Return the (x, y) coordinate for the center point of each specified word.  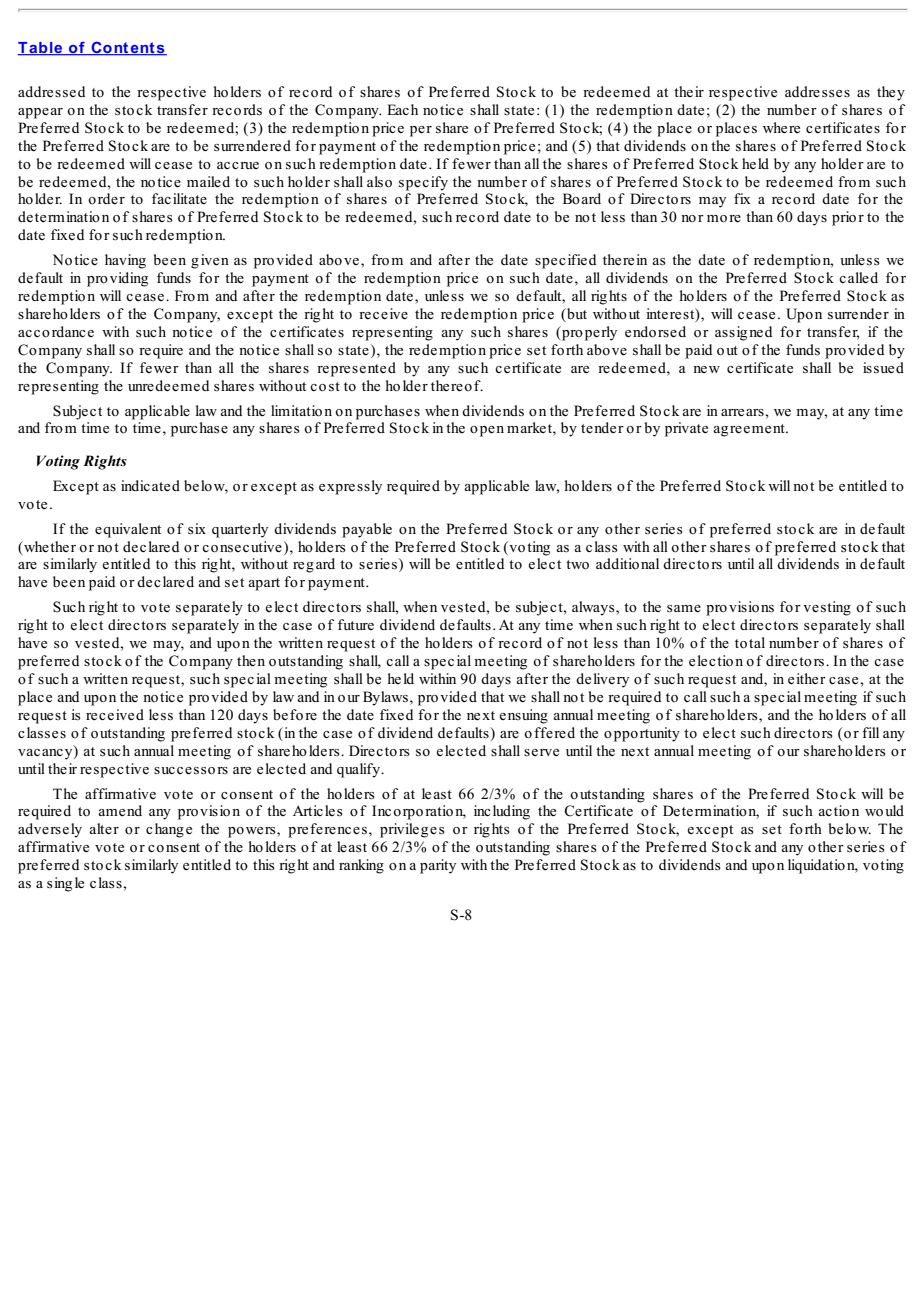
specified (565, 261)
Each (402, 109)
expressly (350, 487)
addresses (817, 92)
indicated (150, 486)
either (807, 679)
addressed (51, 92)
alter (104, 829)
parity (438, 866)
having (125, 261)
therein (625, 260)
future (356, 624)
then (251, 661)
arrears (743, 413)
